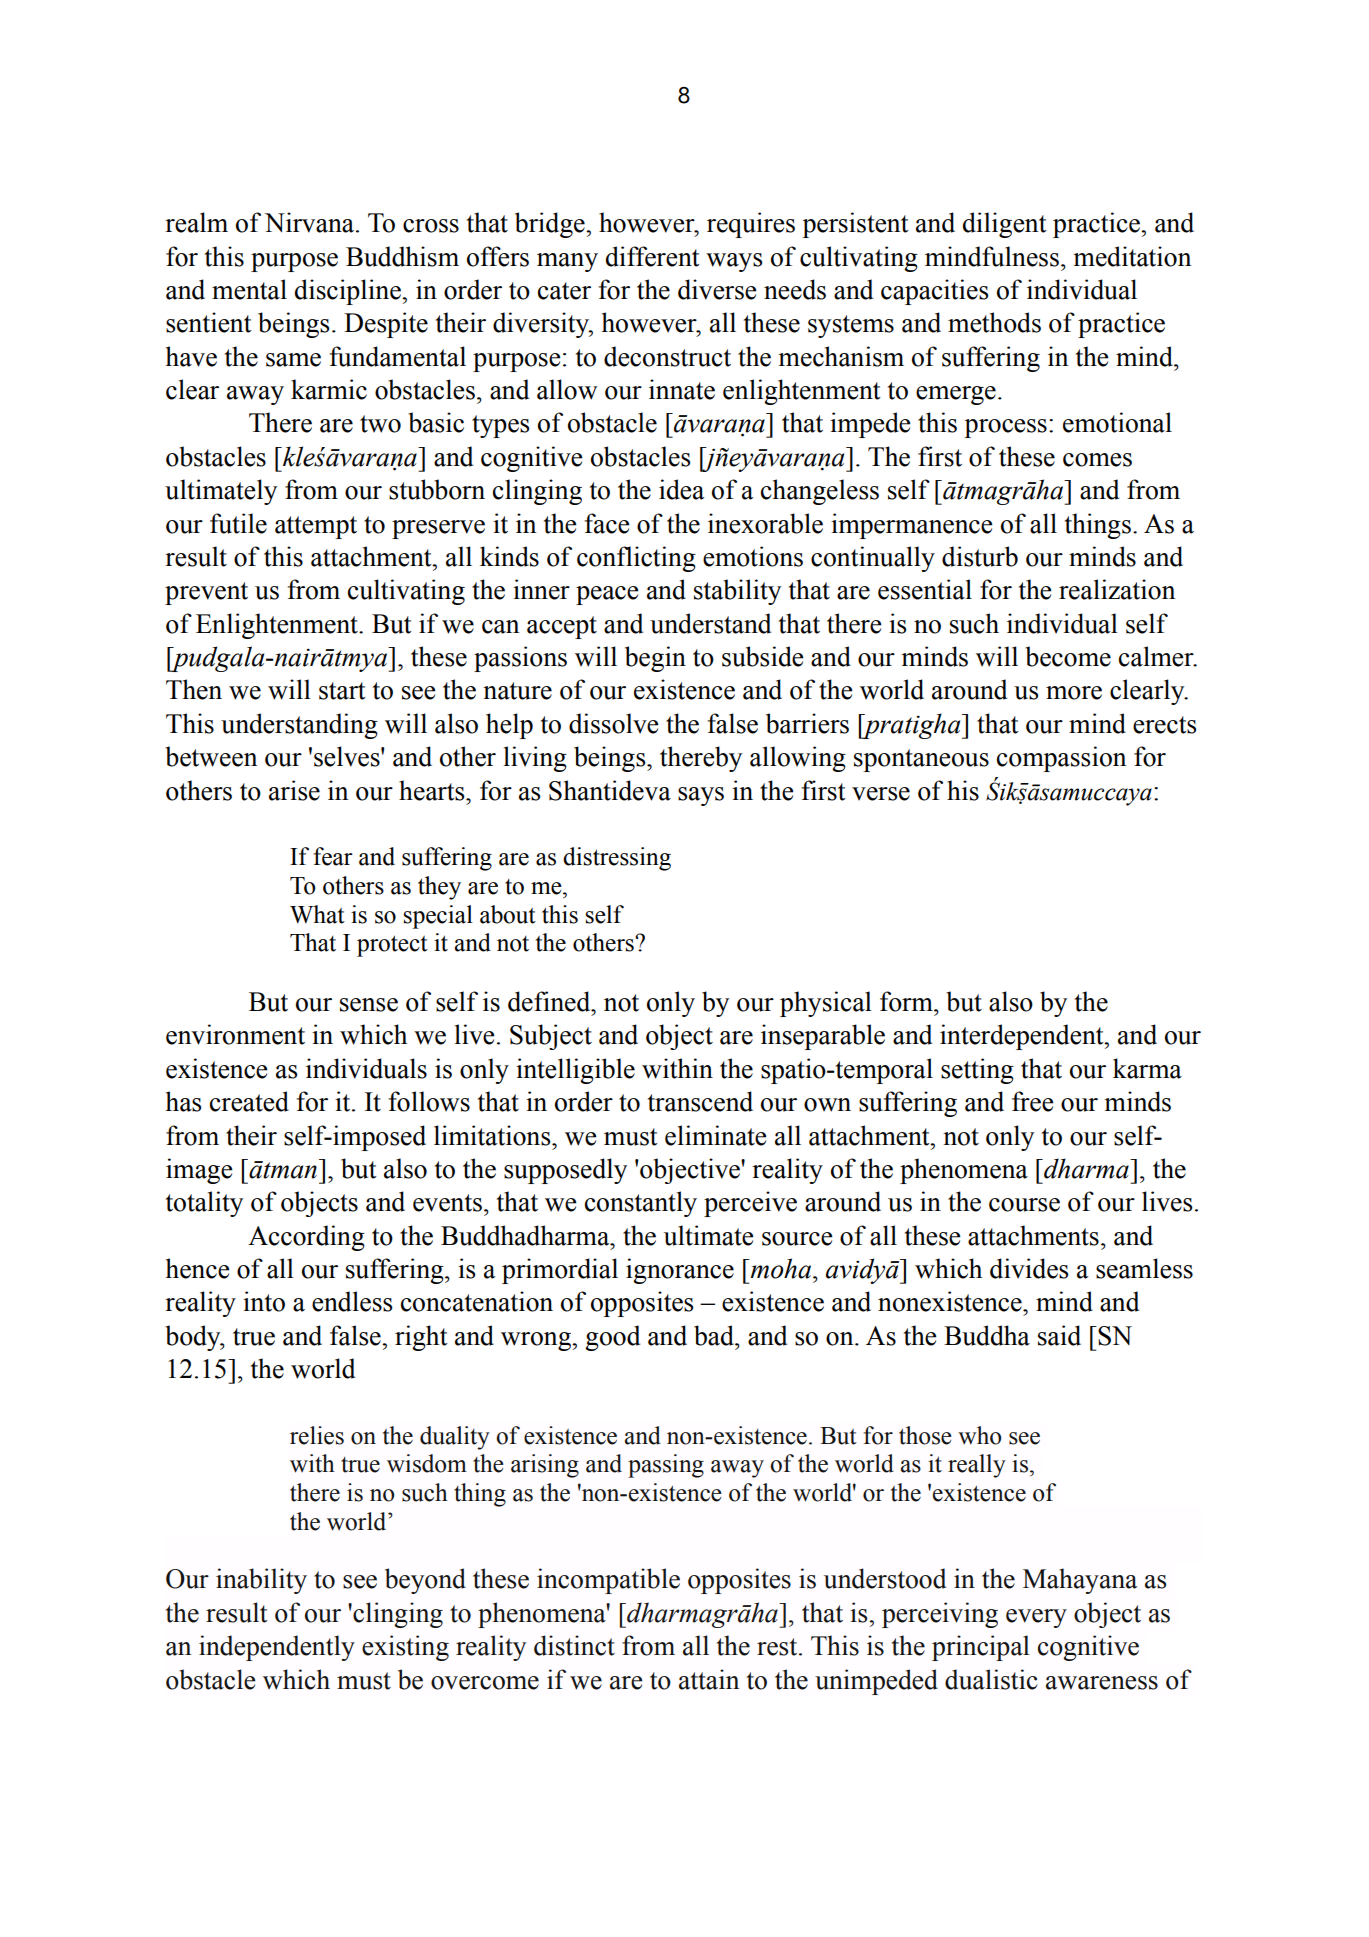 This page has width=1369, height=1937. Describe the element at coordinates (907, 1001) in the page. I see `form` at that location.
